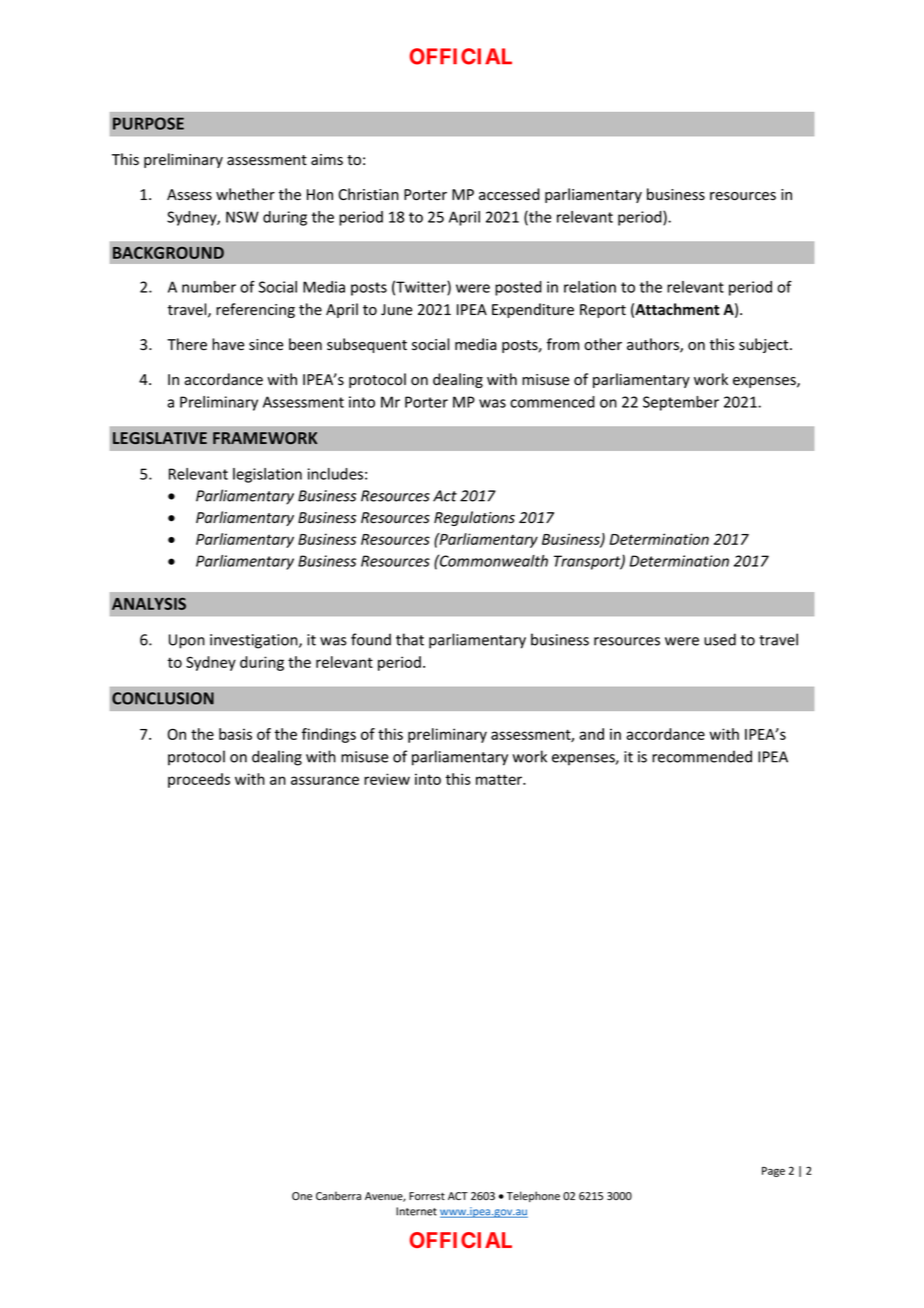 This screenshot has width=924, height=1308. Describe the element at coordinates (338, 1196) in the screenshot. I see `Canberra` at that location.
